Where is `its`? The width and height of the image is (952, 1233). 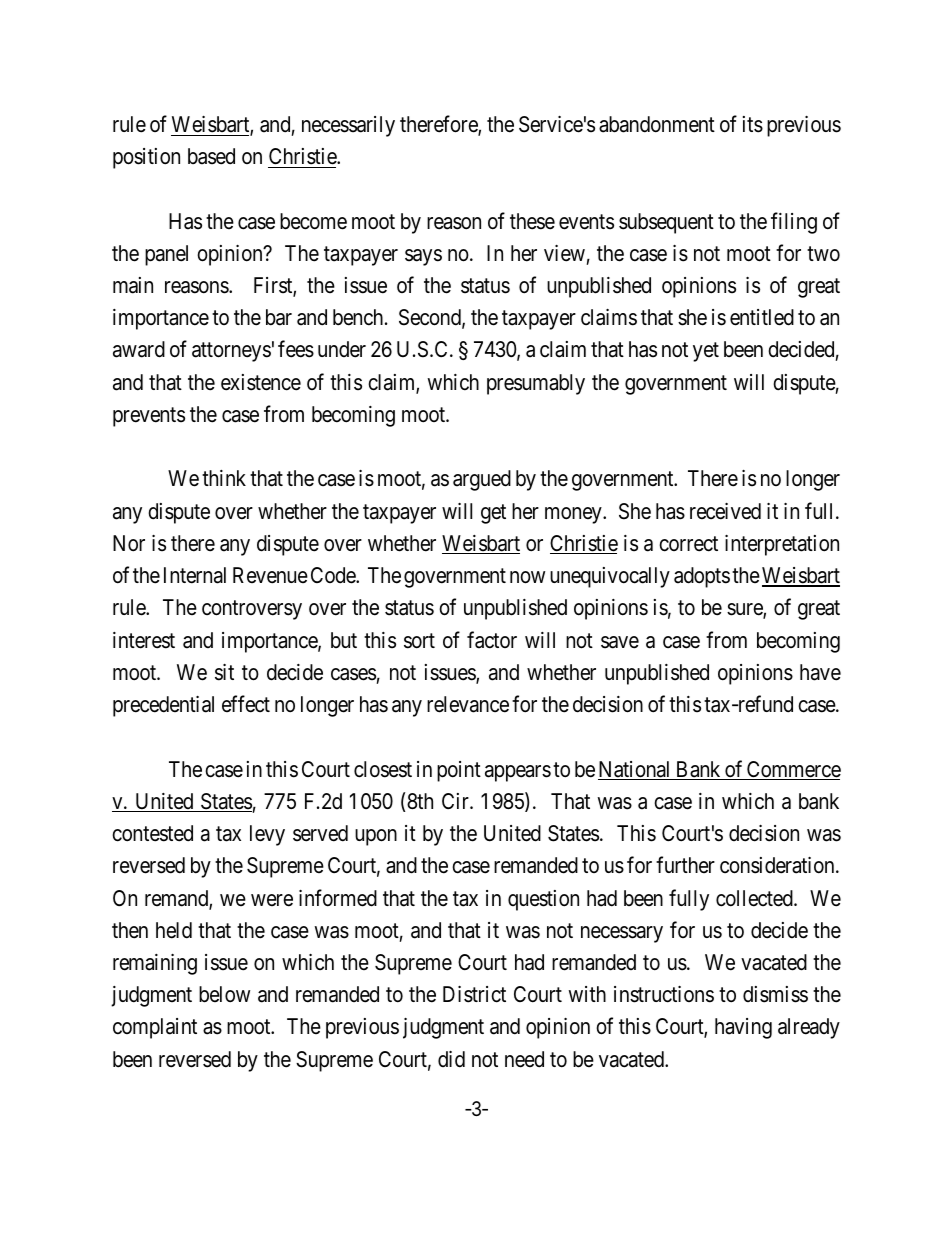
its is located at coordinates (753, 124).
